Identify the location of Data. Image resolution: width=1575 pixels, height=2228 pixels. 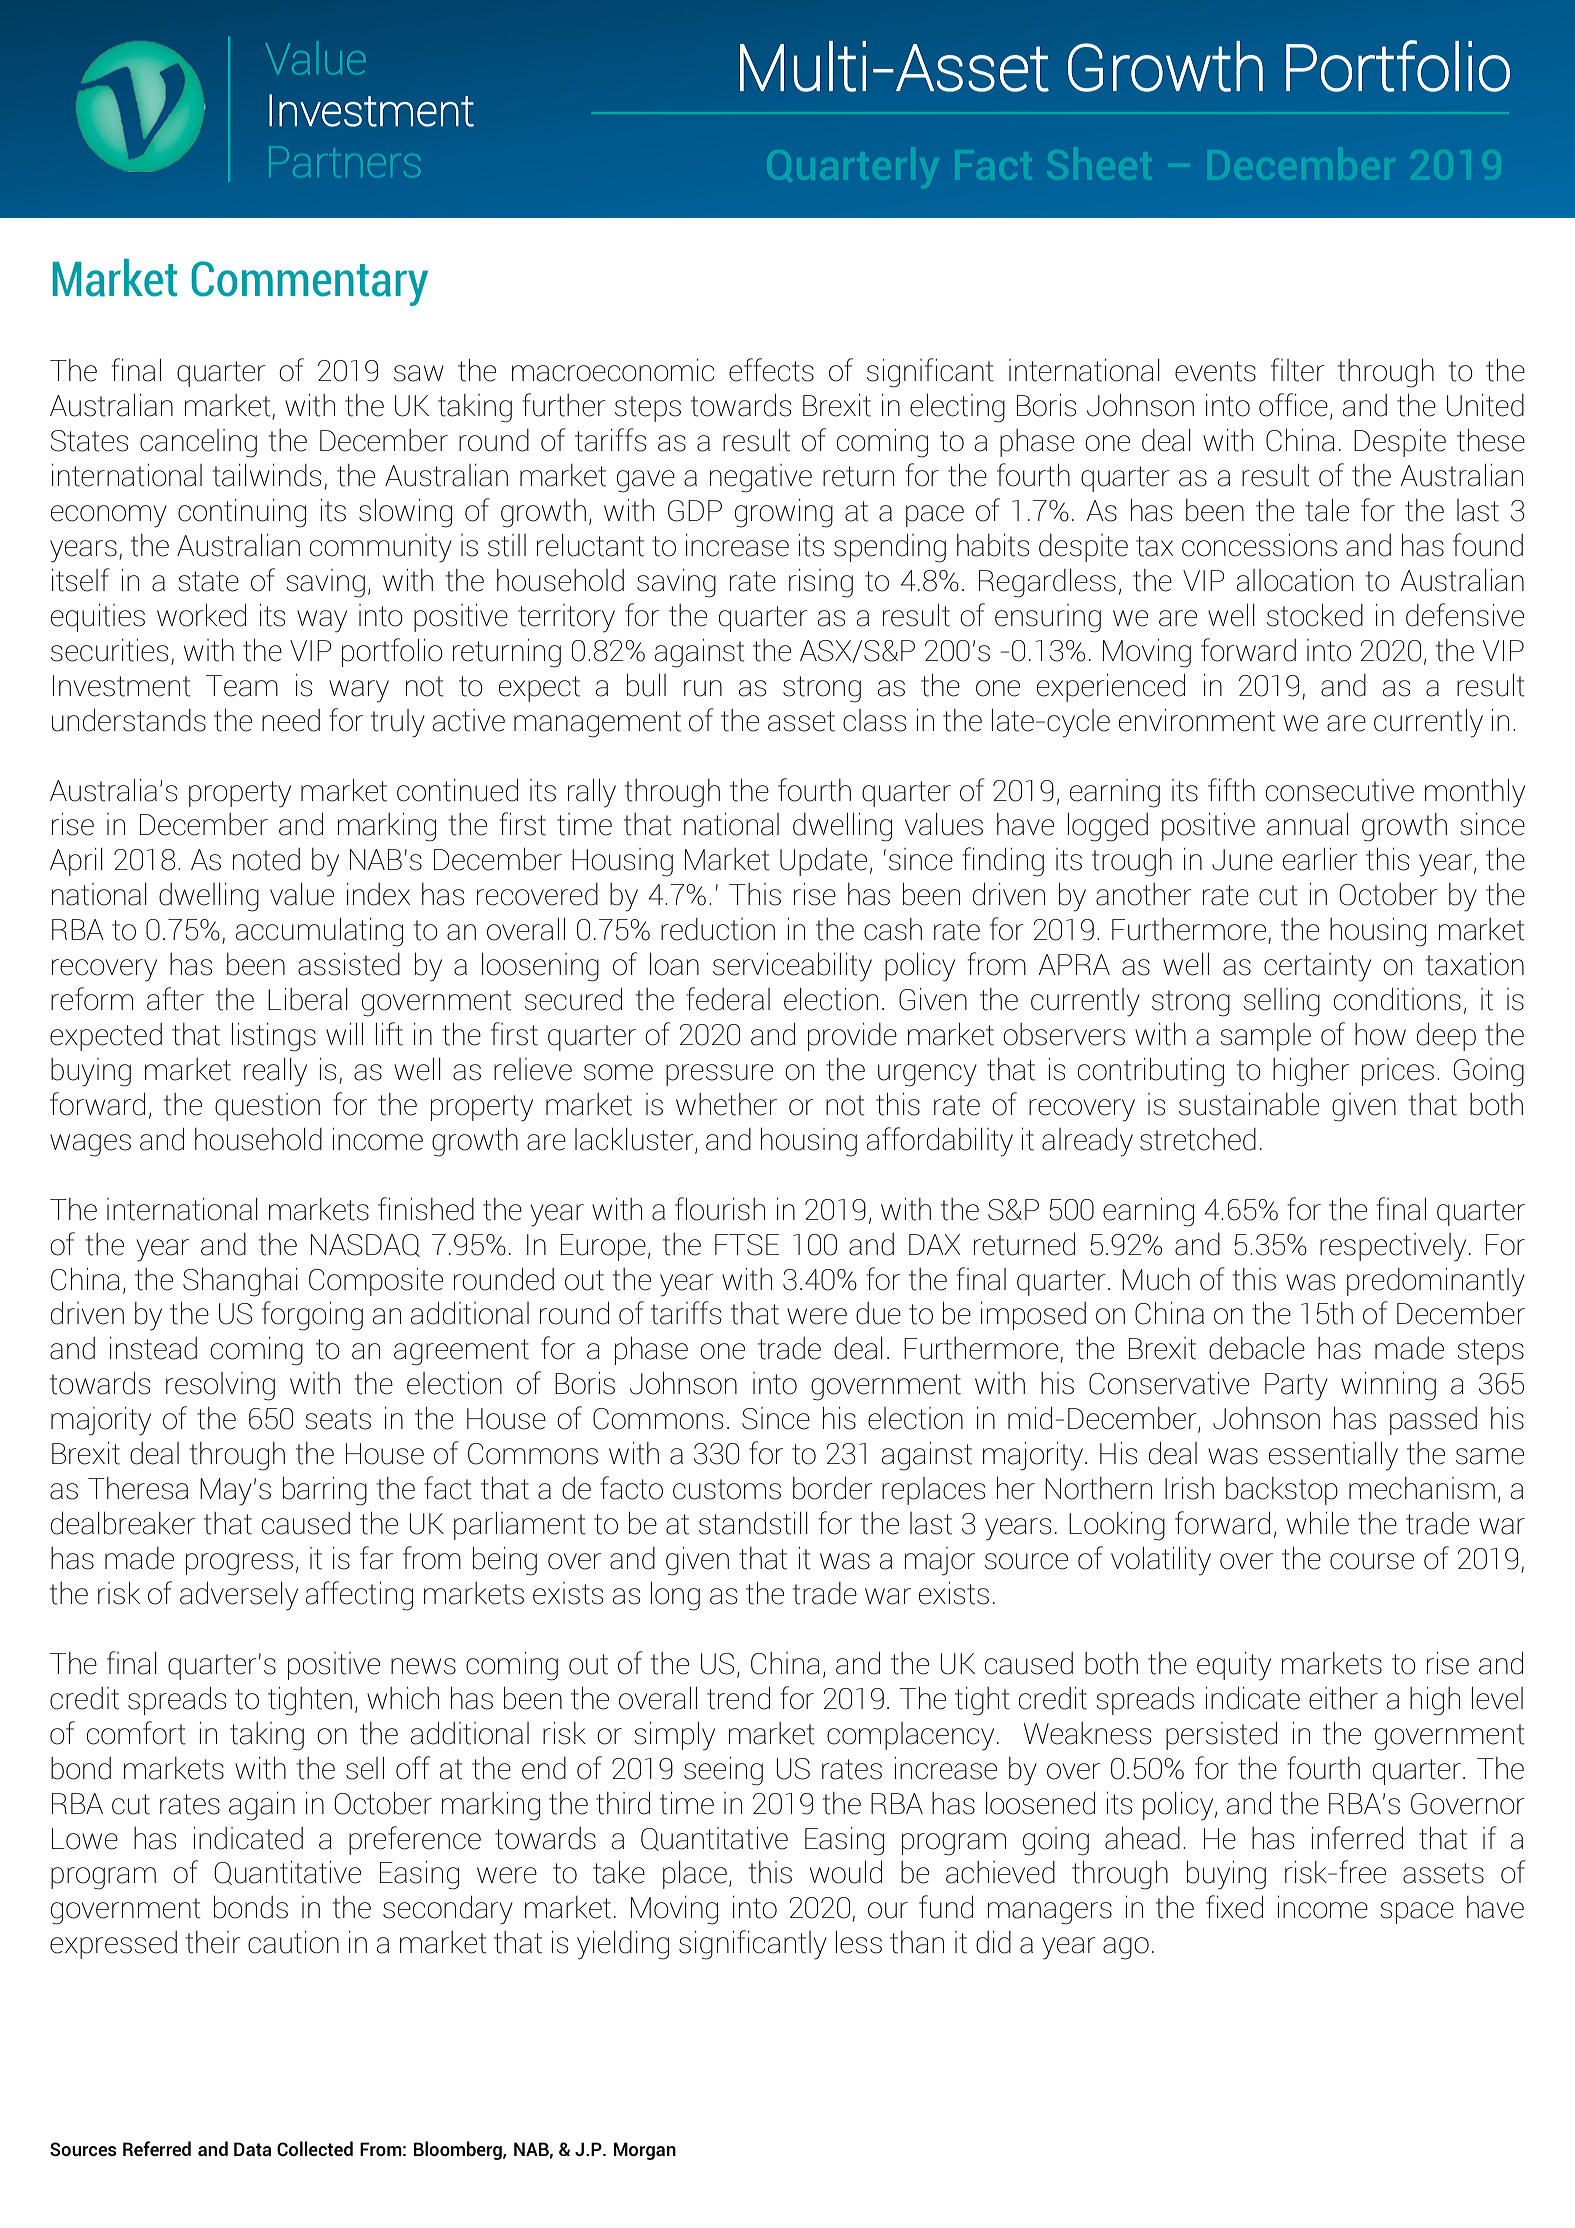
(252, 2149).
